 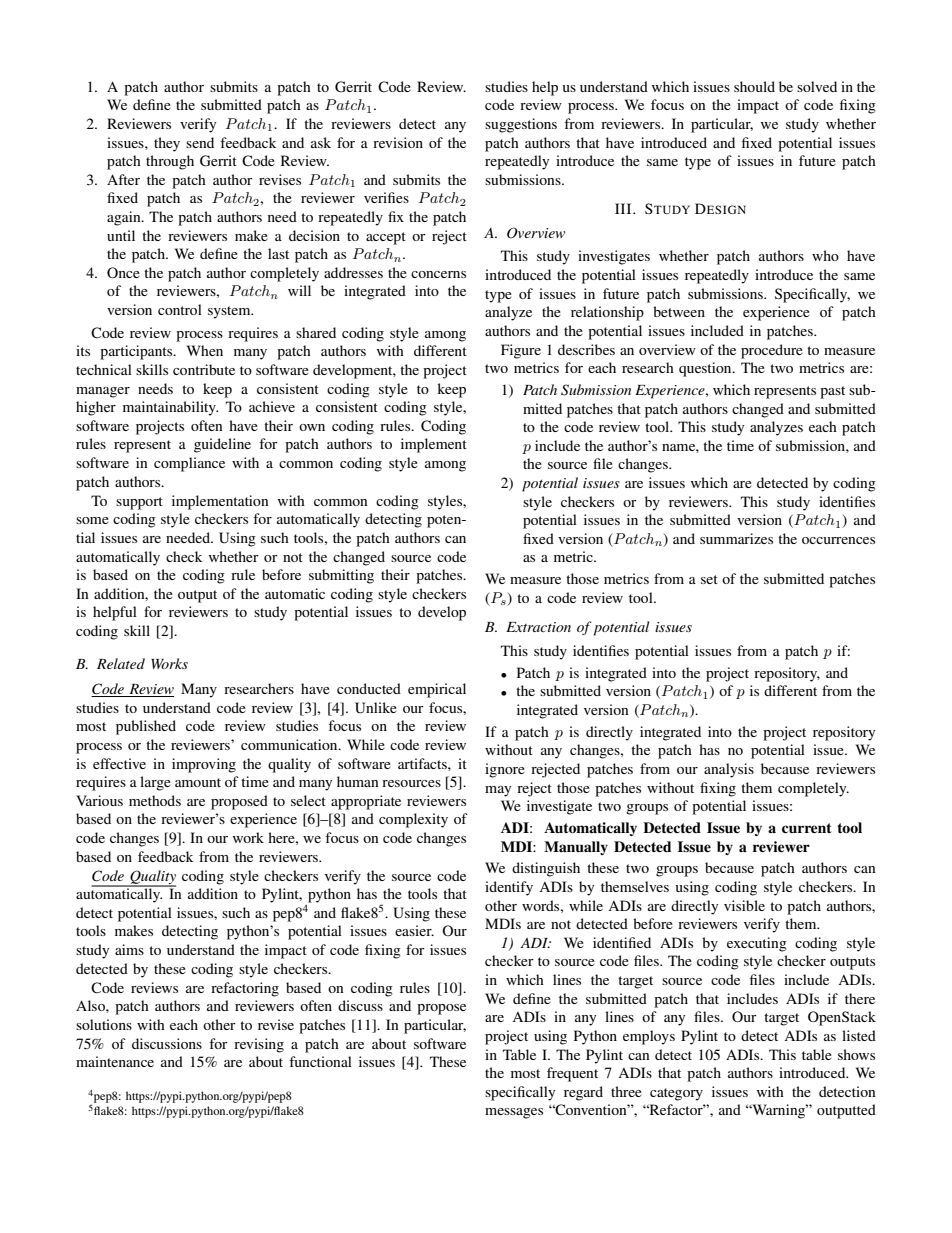 I want to click on set, so click(x=709, y=579).
